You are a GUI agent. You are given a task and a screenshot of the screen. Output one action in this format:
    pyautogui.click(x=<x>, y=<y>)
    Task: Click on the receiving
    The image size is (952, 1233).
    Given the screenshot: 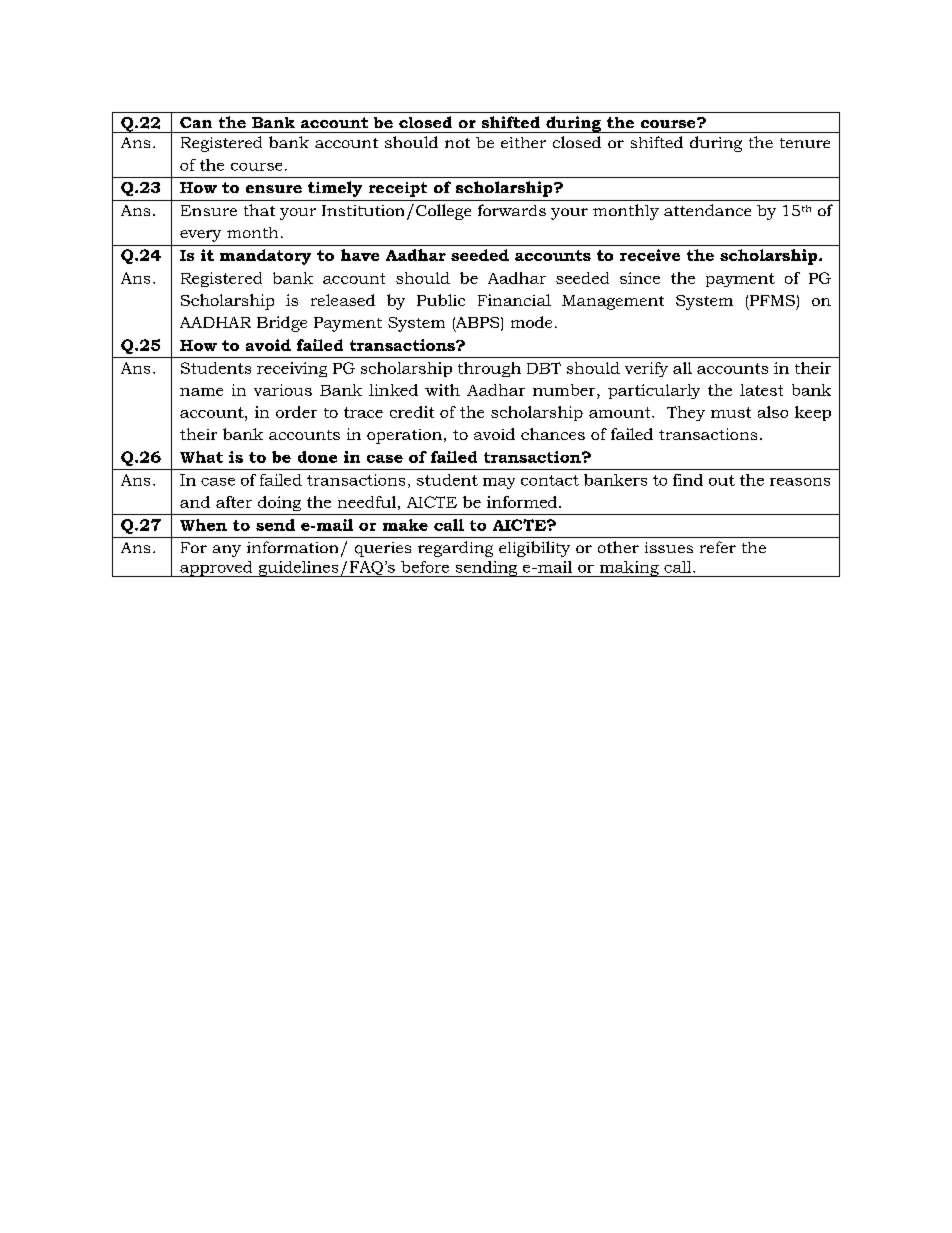 What is the action you would take?
    pyautogui.click(x=292, y=369)
